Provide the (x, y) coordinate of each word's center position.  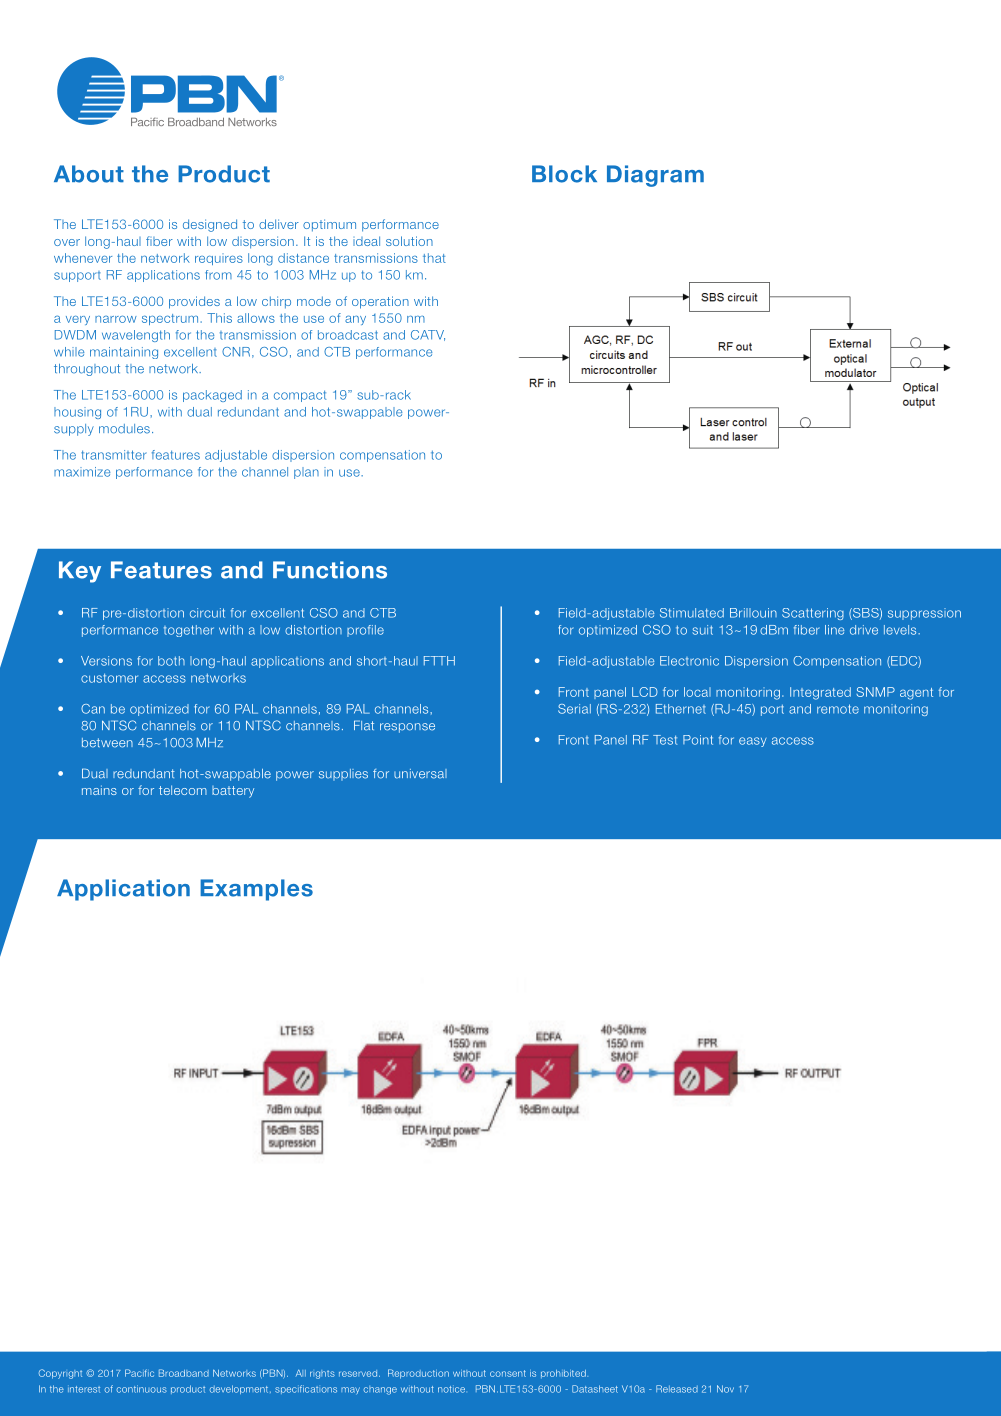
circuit (207, 613)
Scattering (813, 614)
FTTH (439, 661)
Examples (256, 890)
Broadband (184, 1373)
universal (420, 774)
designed (210, 225)
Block (564, 174)
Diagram (655, 176)
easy (753, 742)
